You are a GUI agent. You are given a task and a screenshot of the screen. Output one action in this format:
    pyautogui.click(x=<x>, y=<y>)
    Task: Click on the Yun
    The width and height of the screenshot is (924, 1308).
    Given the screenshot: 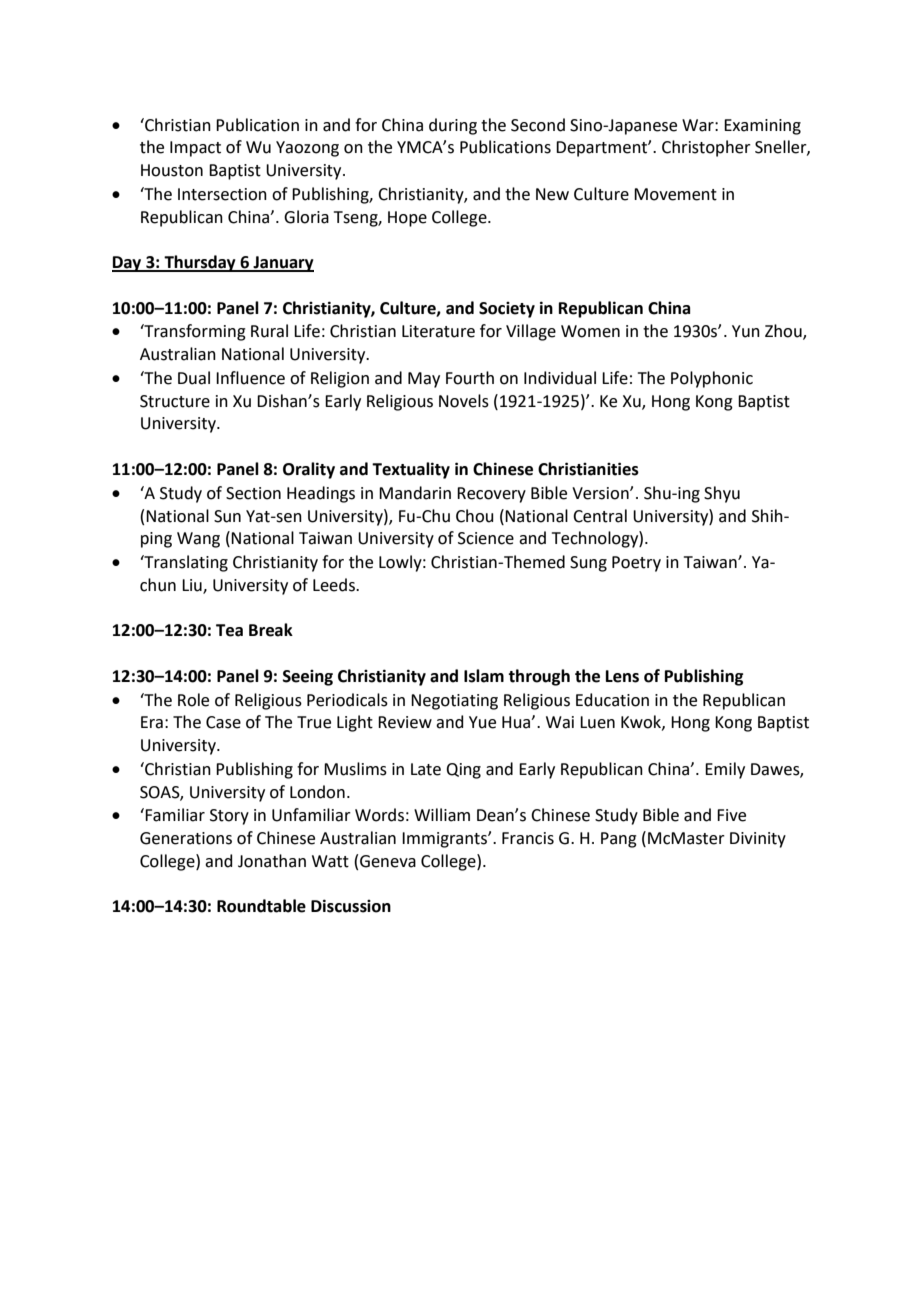 What is the action you would take?
    pyautogui.click(x=746, y=331)
